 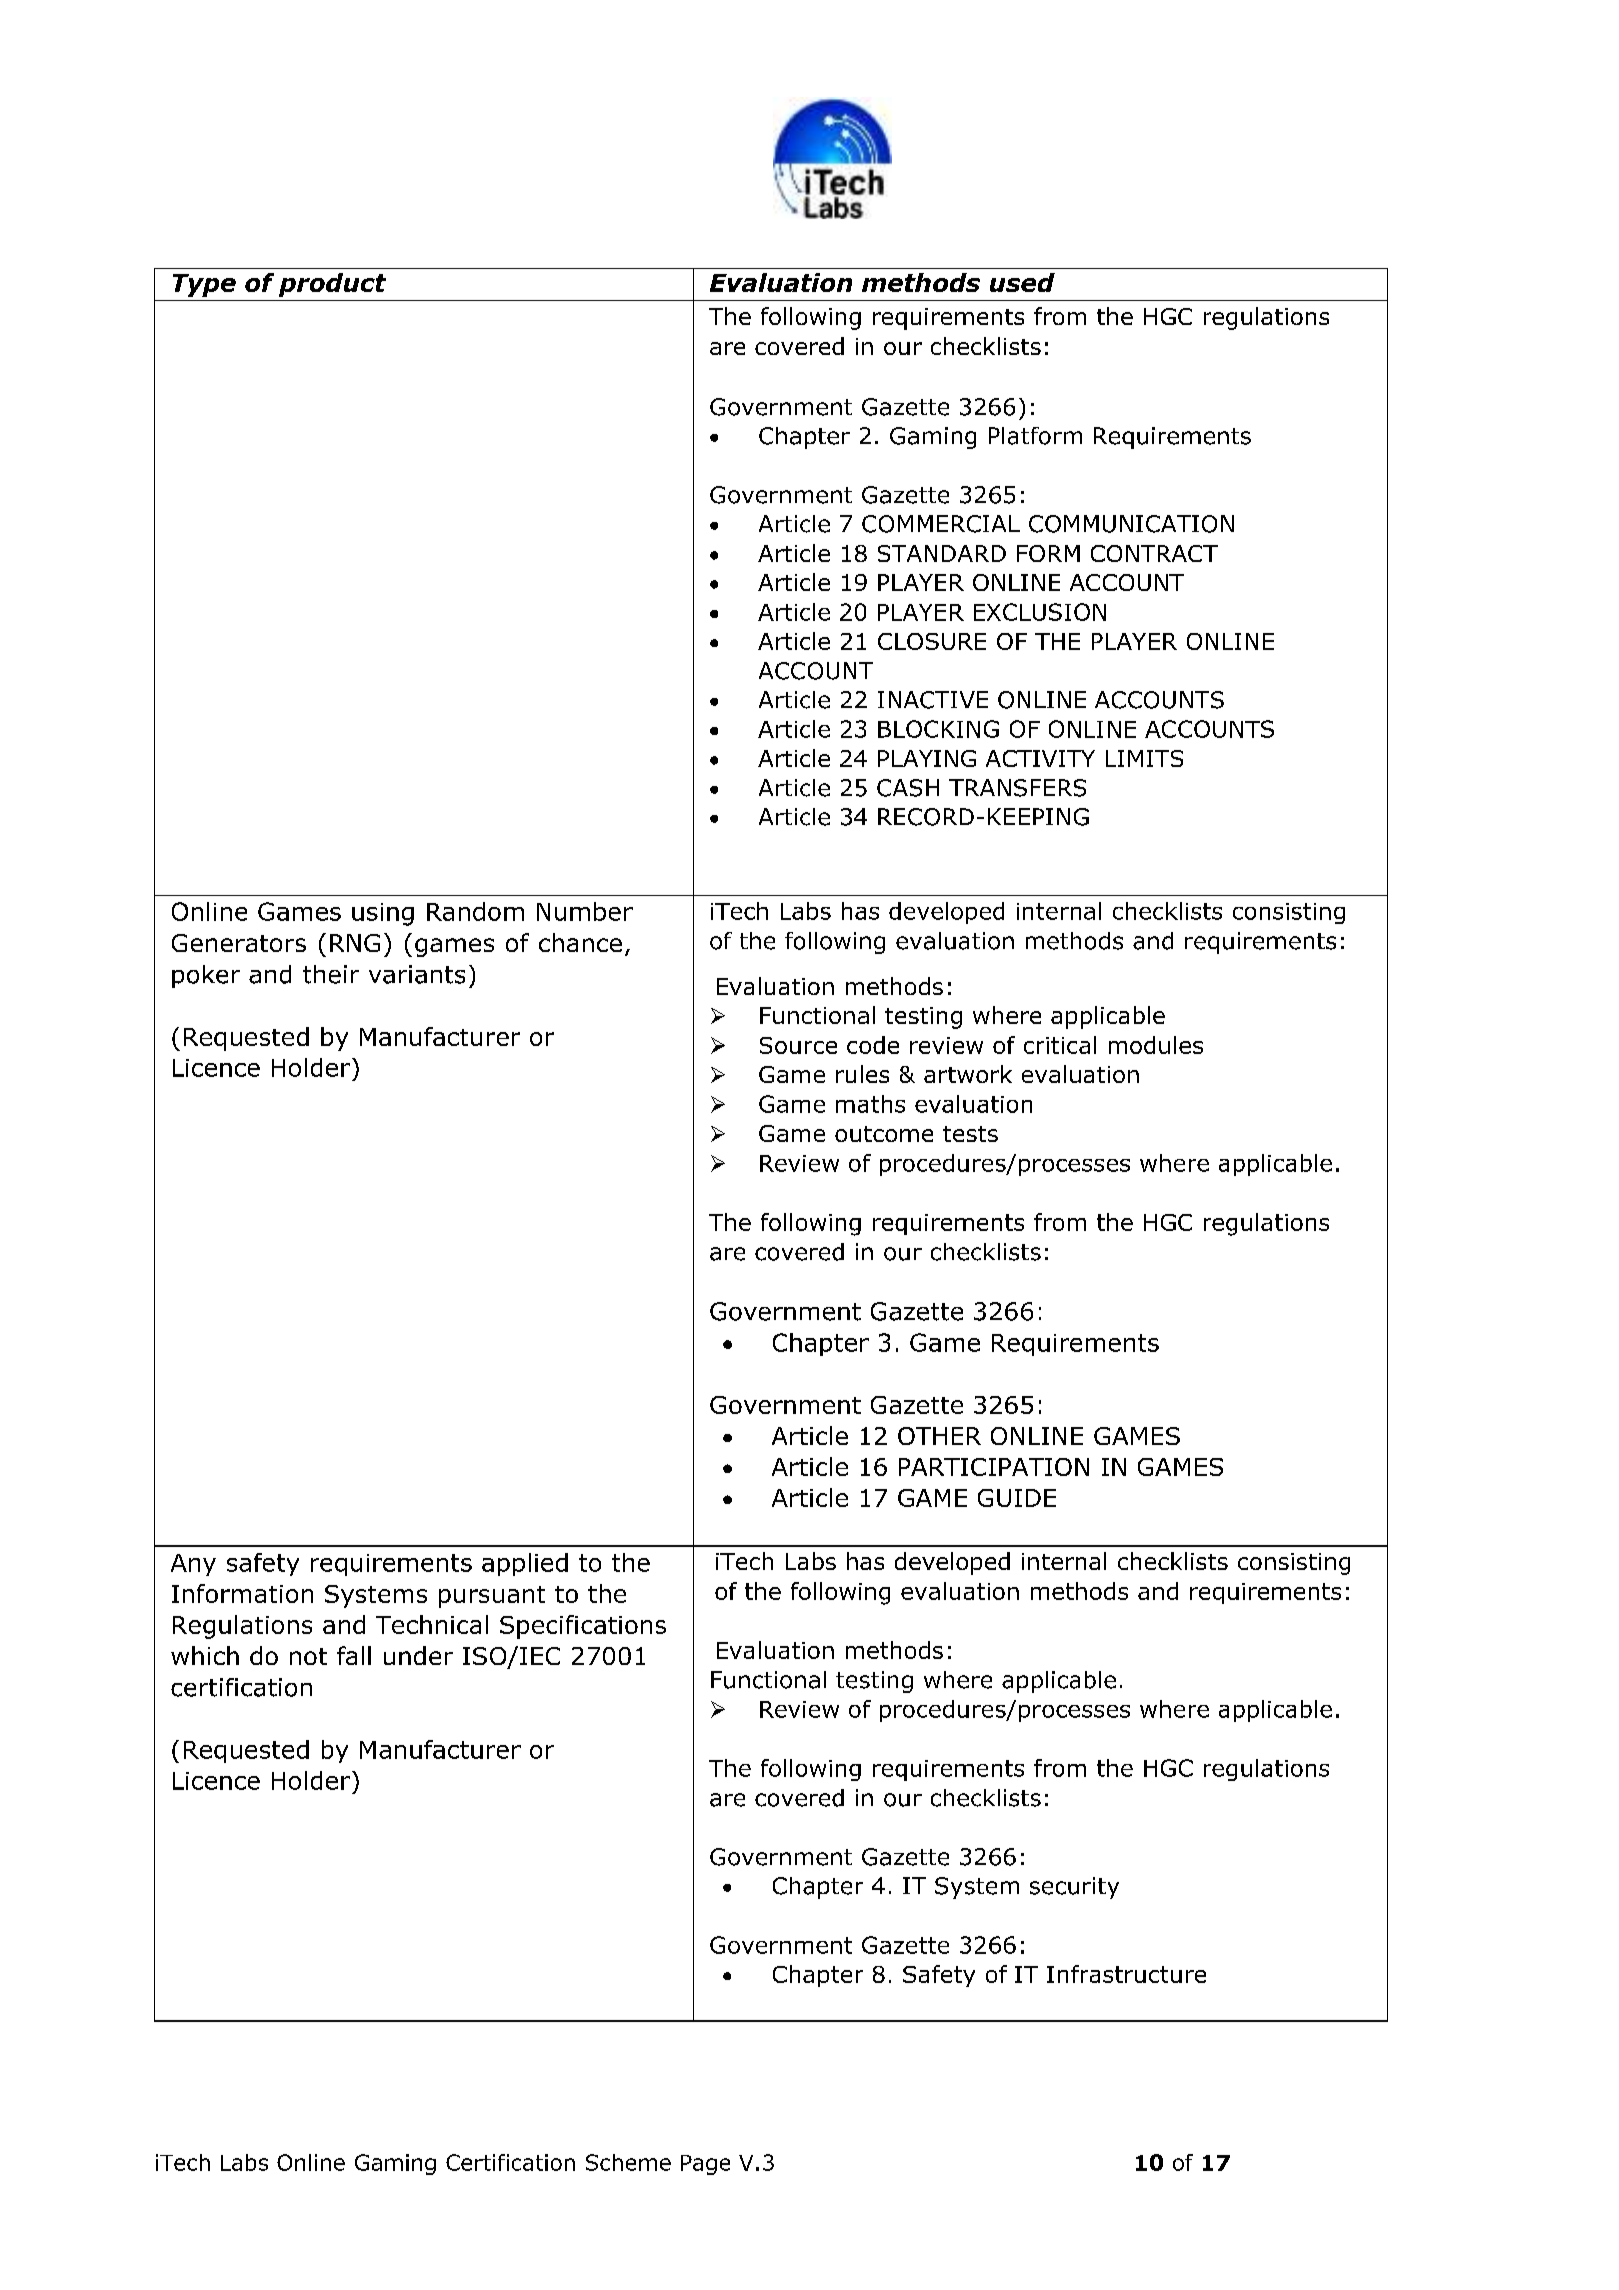 What do you see at coordinates (583, 1627) in the document?
I see `Specifications` at bounding box center [583, 1627].
